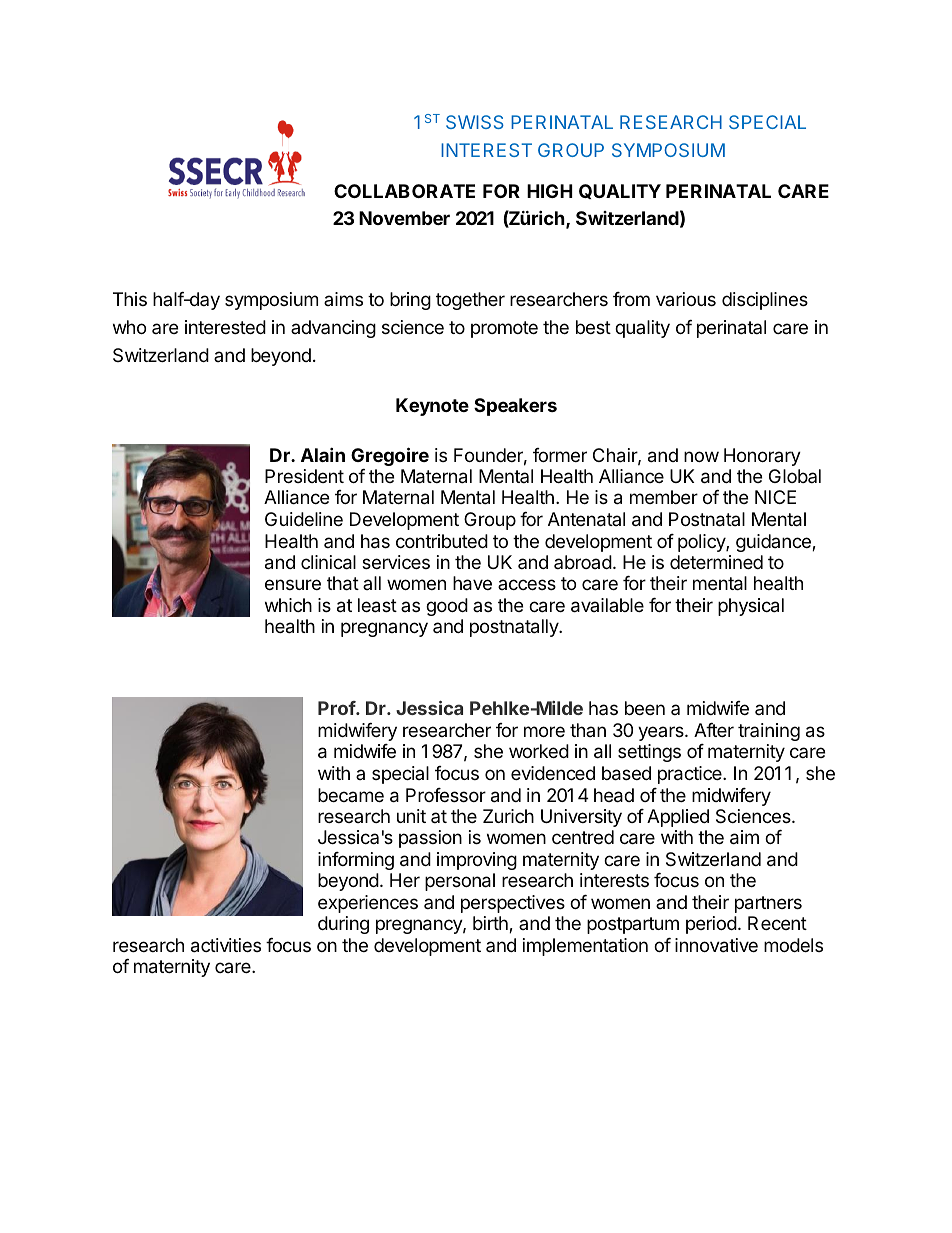 This document has height=1233, width=952. What do you see at coordinates (714, 730) in the document?
I see `After` at bounding box center [714, 730].
